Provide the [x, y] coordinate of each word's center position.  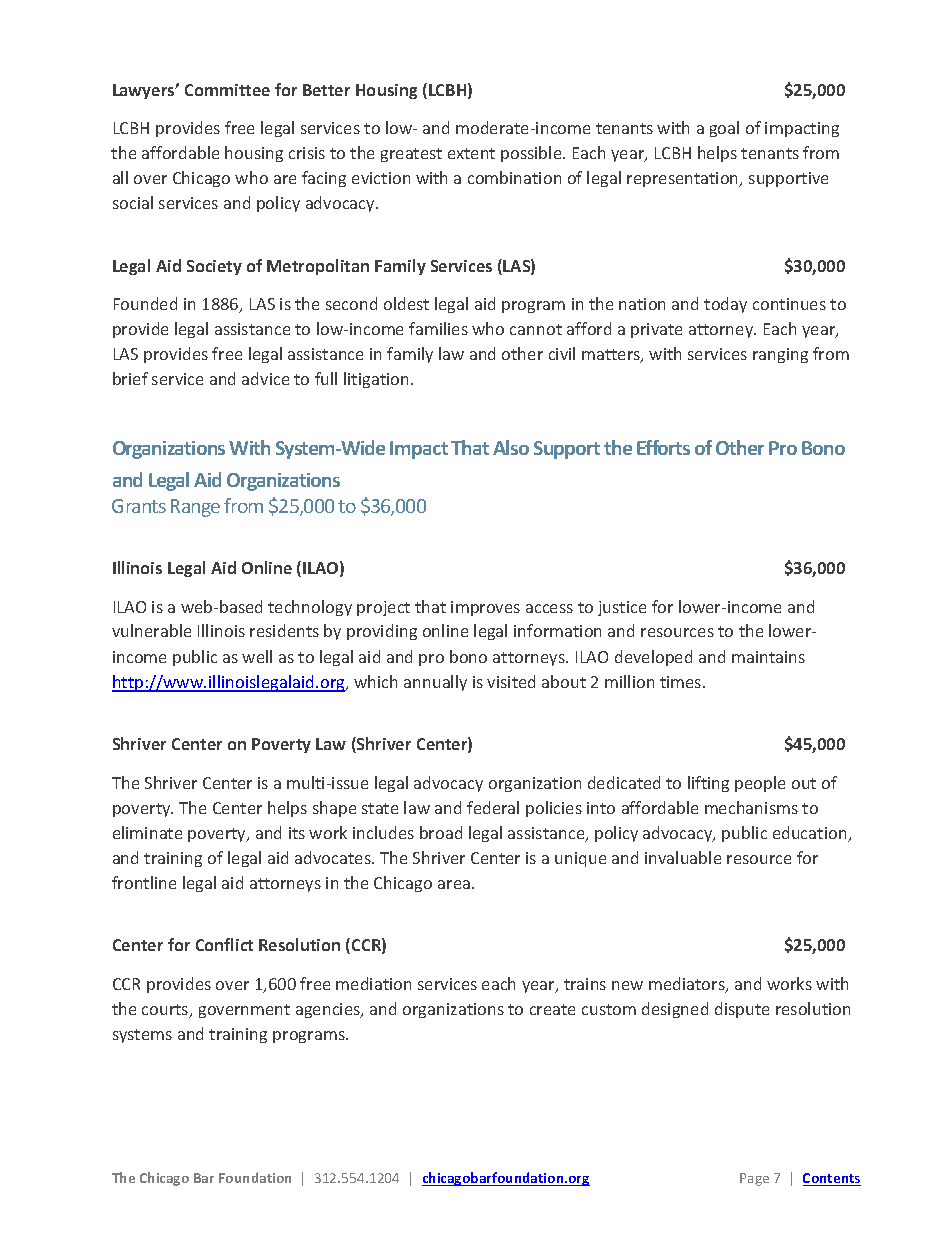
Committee [227, 90]
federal [493, 807]
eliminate [147, 832]
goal [724, 129]
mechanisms [751, 807]
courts [166, 1011]
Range [195, 508]
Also [511, 447]
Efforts [663, 447]
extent [471, 153]
